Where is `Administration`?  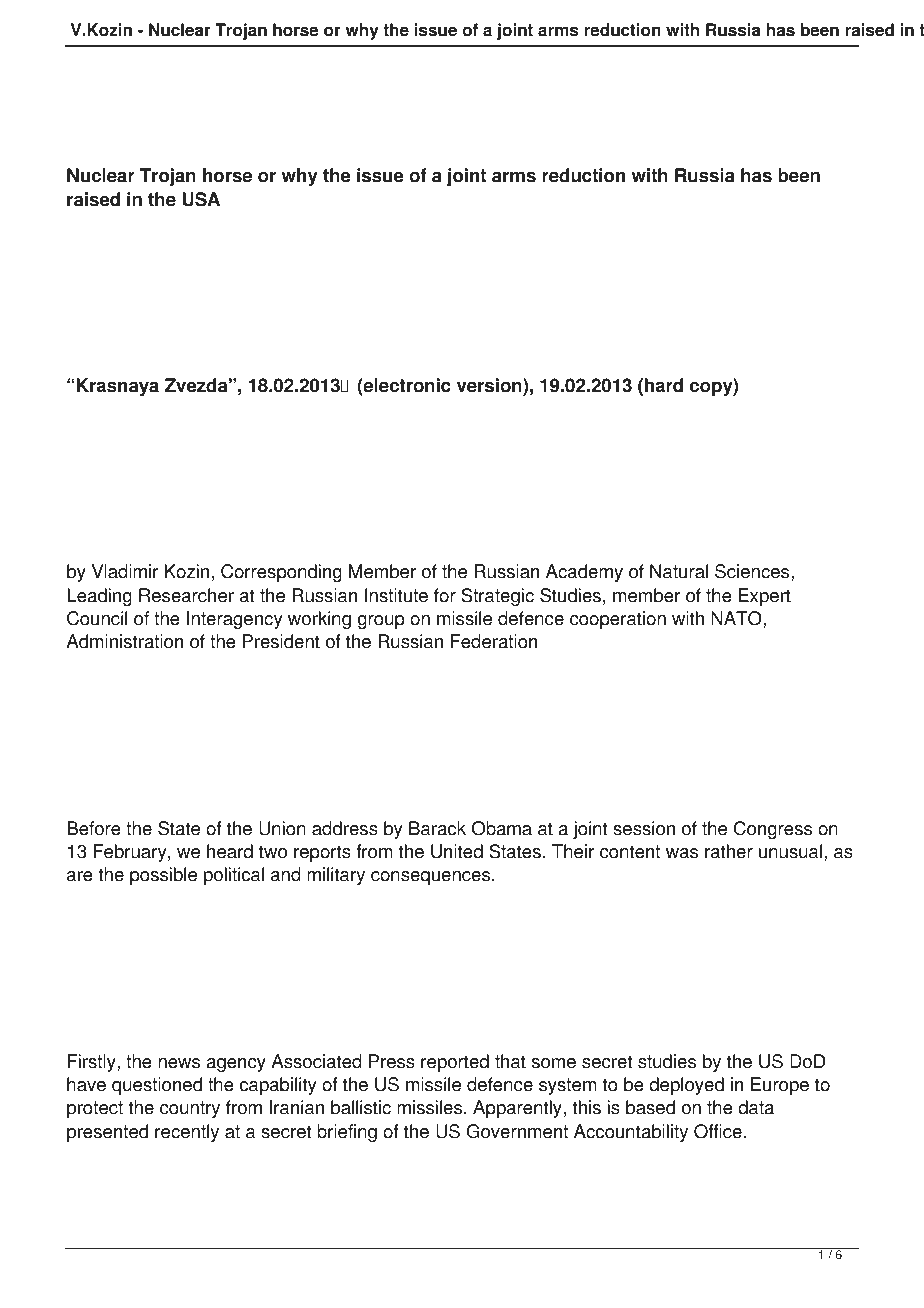 Administration is located at coordinates (124, 641).
